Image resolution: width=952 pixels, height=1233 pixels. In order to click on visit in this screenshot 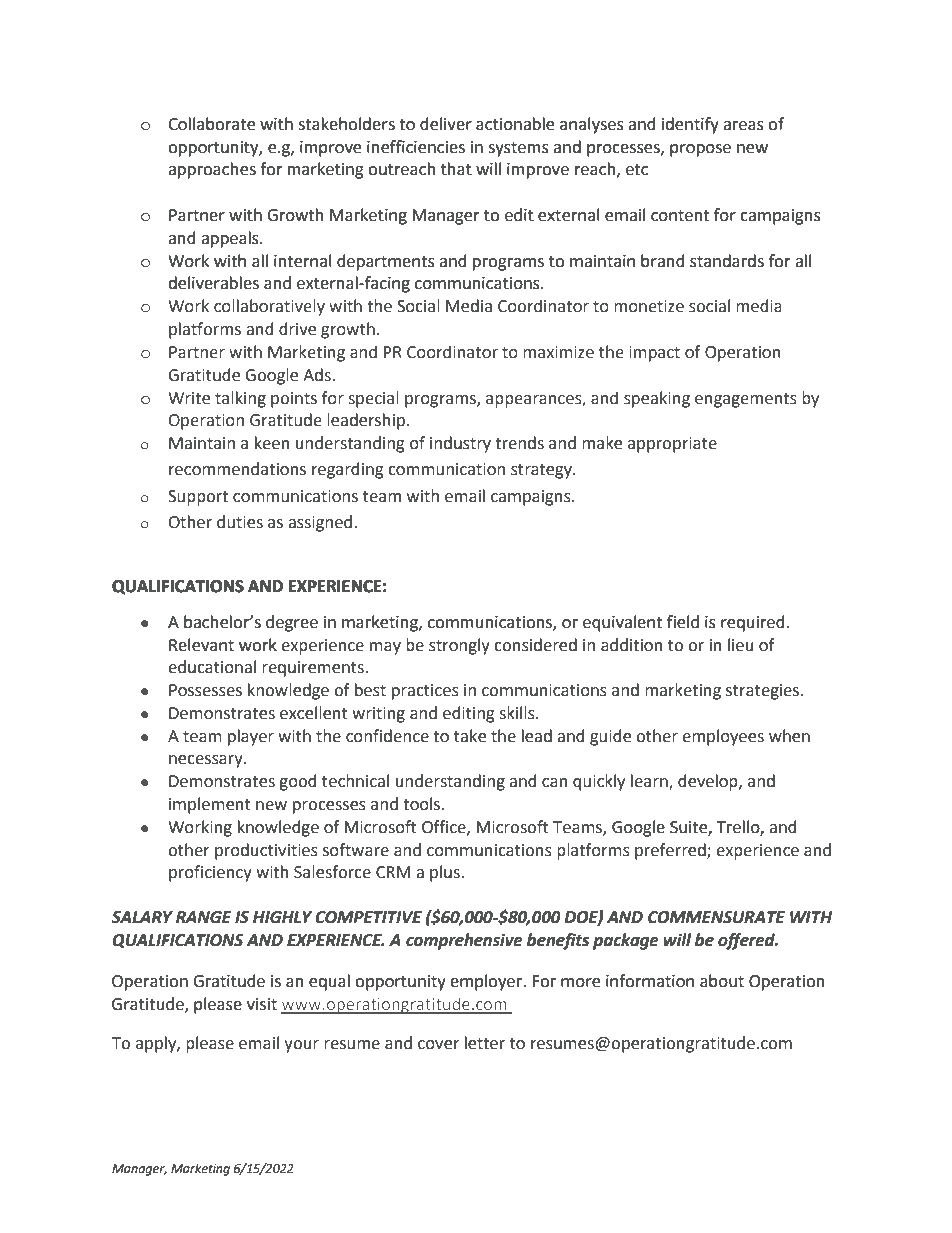, I will do `click(262, 1004)`.
